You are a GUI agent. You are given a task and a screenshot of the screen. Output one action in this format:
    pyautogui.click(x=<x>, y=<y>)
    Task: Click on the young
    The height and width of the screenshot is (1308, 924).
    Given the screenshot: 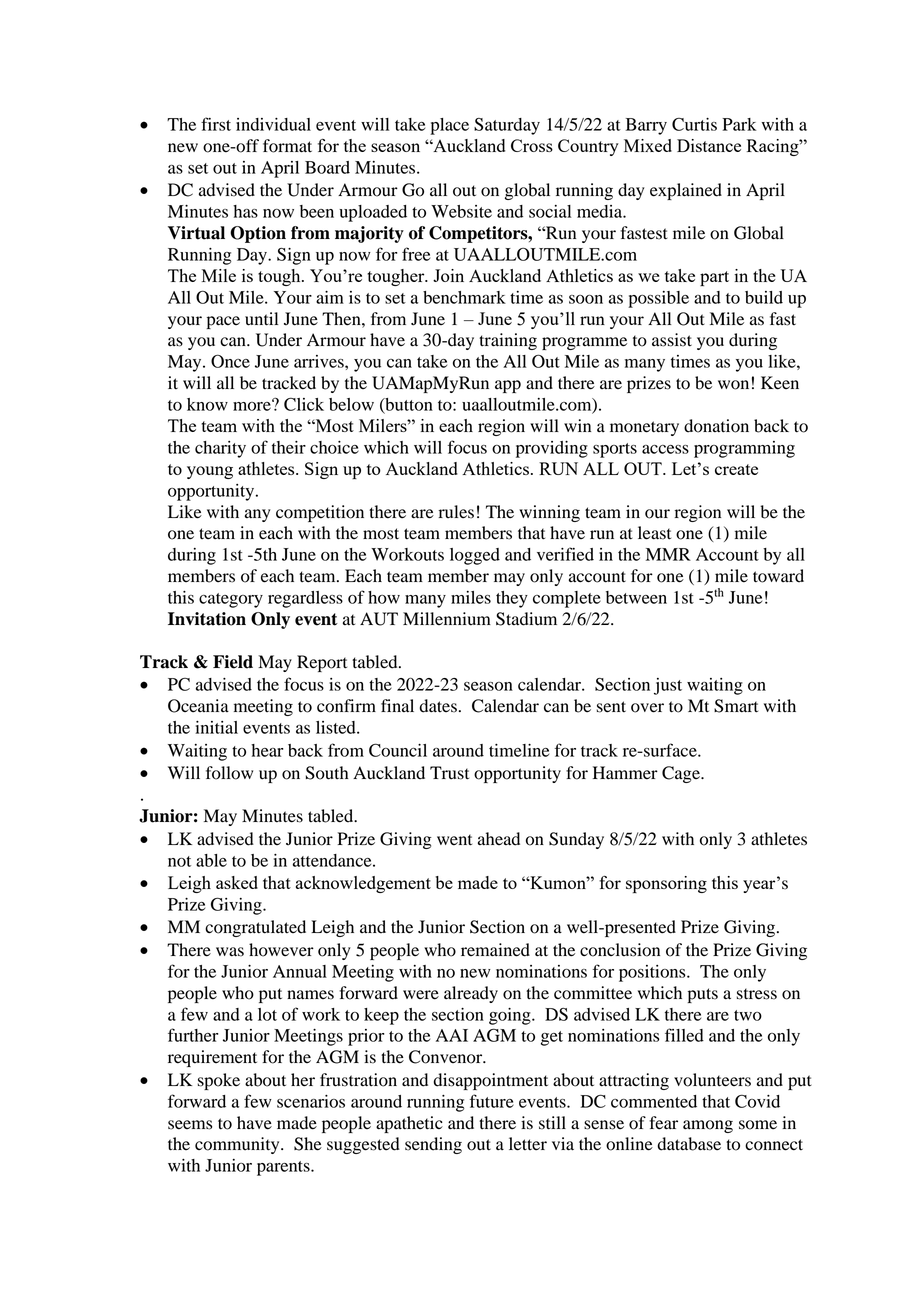 What is the action you would take?
    pyautogui.click(x=210, y=472)
